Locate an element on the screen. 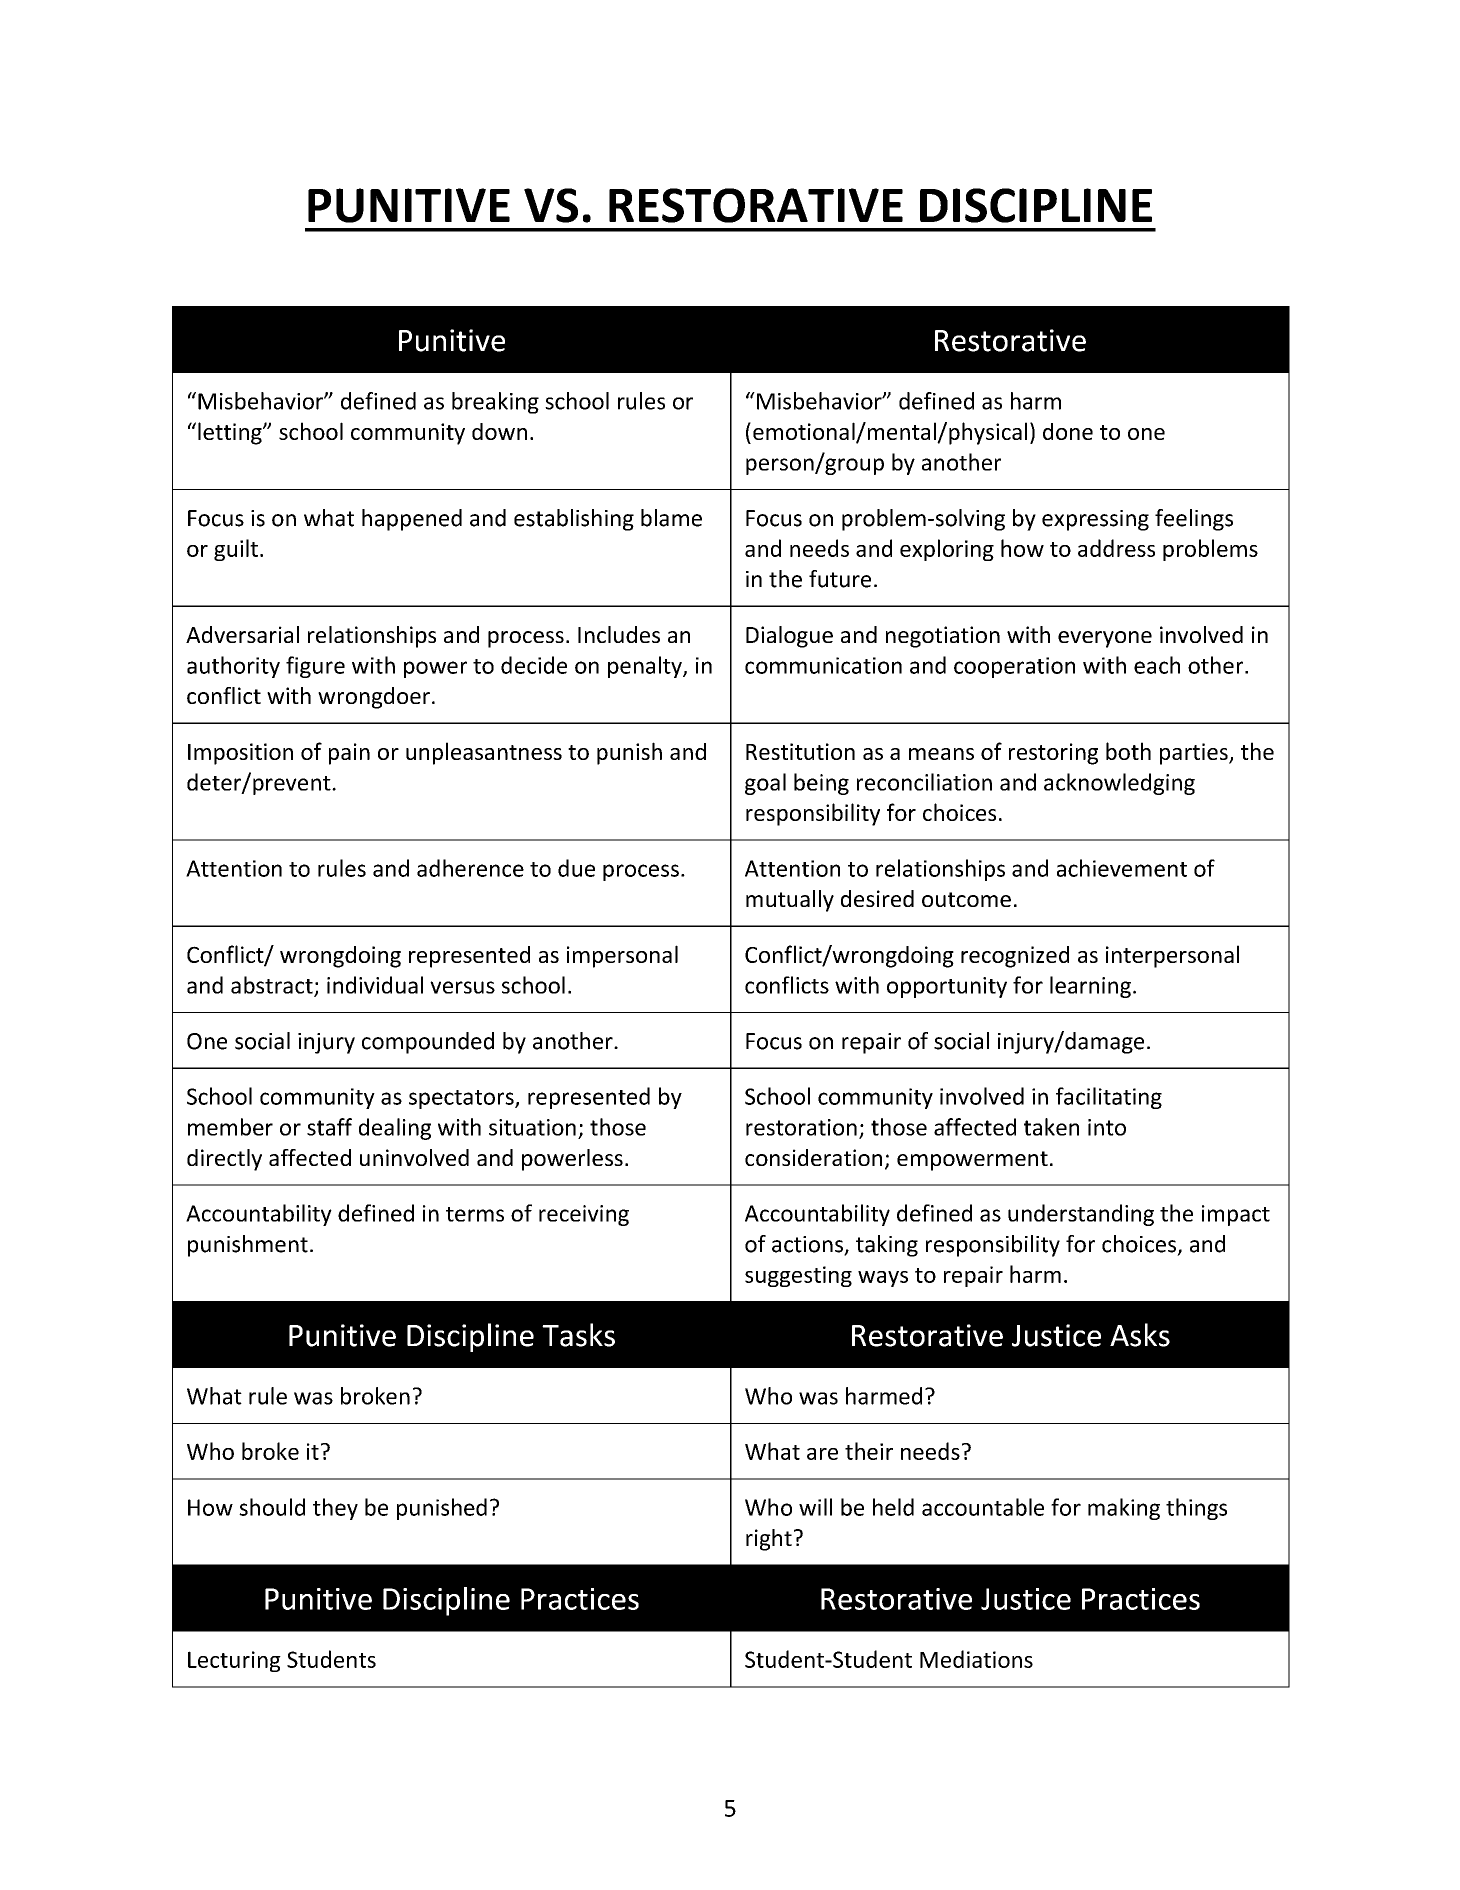 The height and width of the screenshot is (1890, 1460). pain is located at coordinates (349, 754).
